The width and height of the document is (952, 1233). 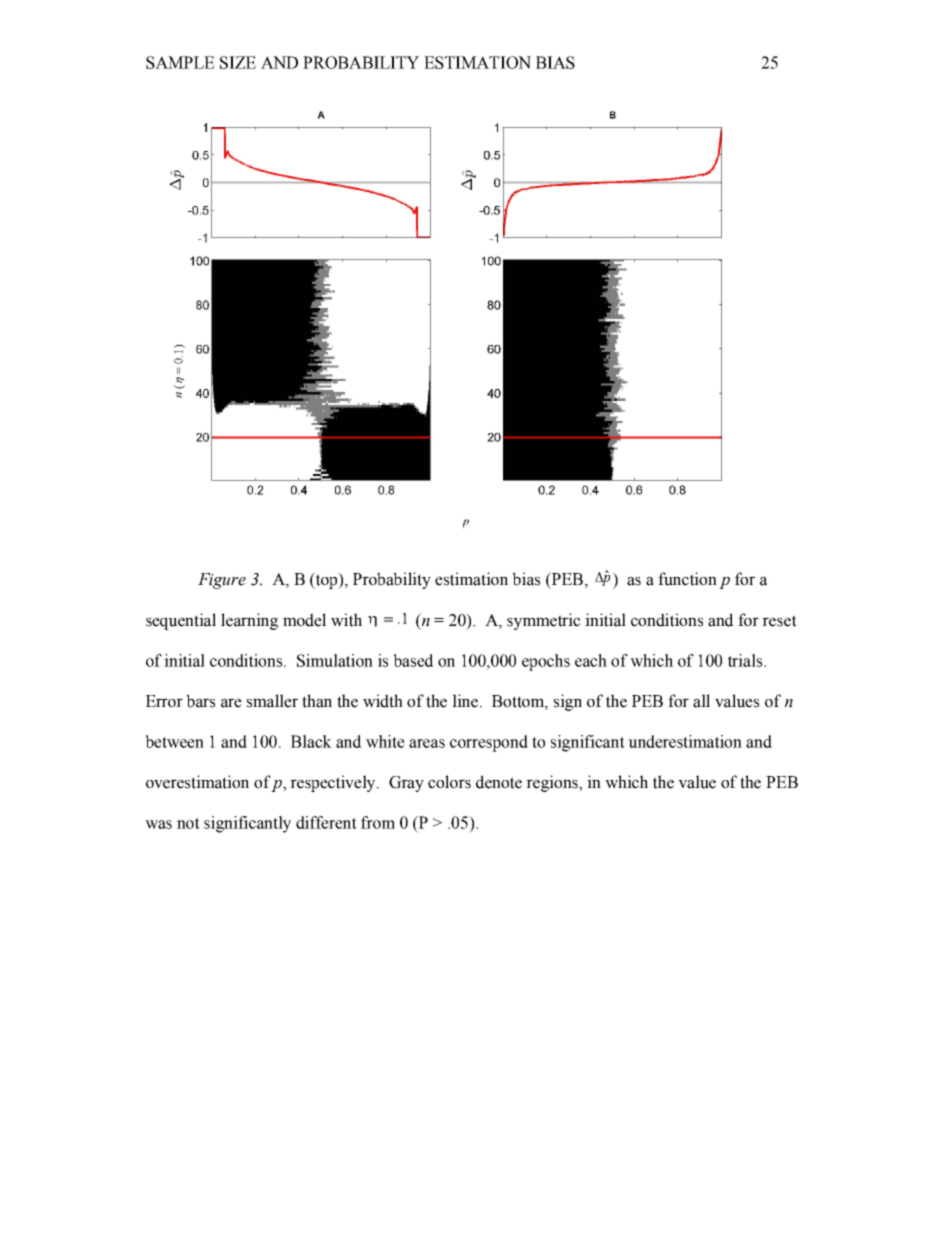 I want to click on learning, so click(x=249, y=621).
